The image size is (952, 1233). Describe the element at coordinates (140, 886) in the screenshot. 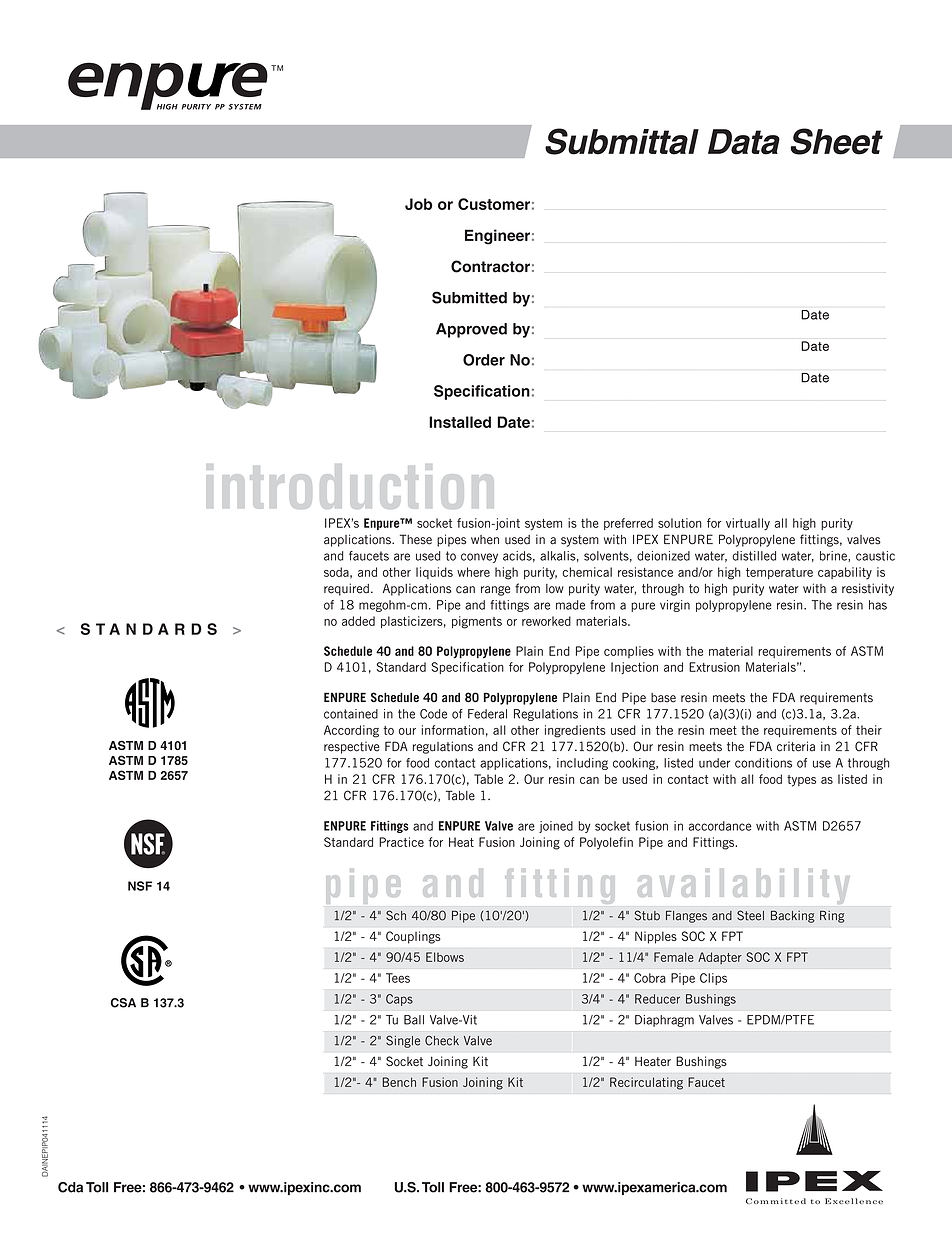

I see `NSF` at that location.
